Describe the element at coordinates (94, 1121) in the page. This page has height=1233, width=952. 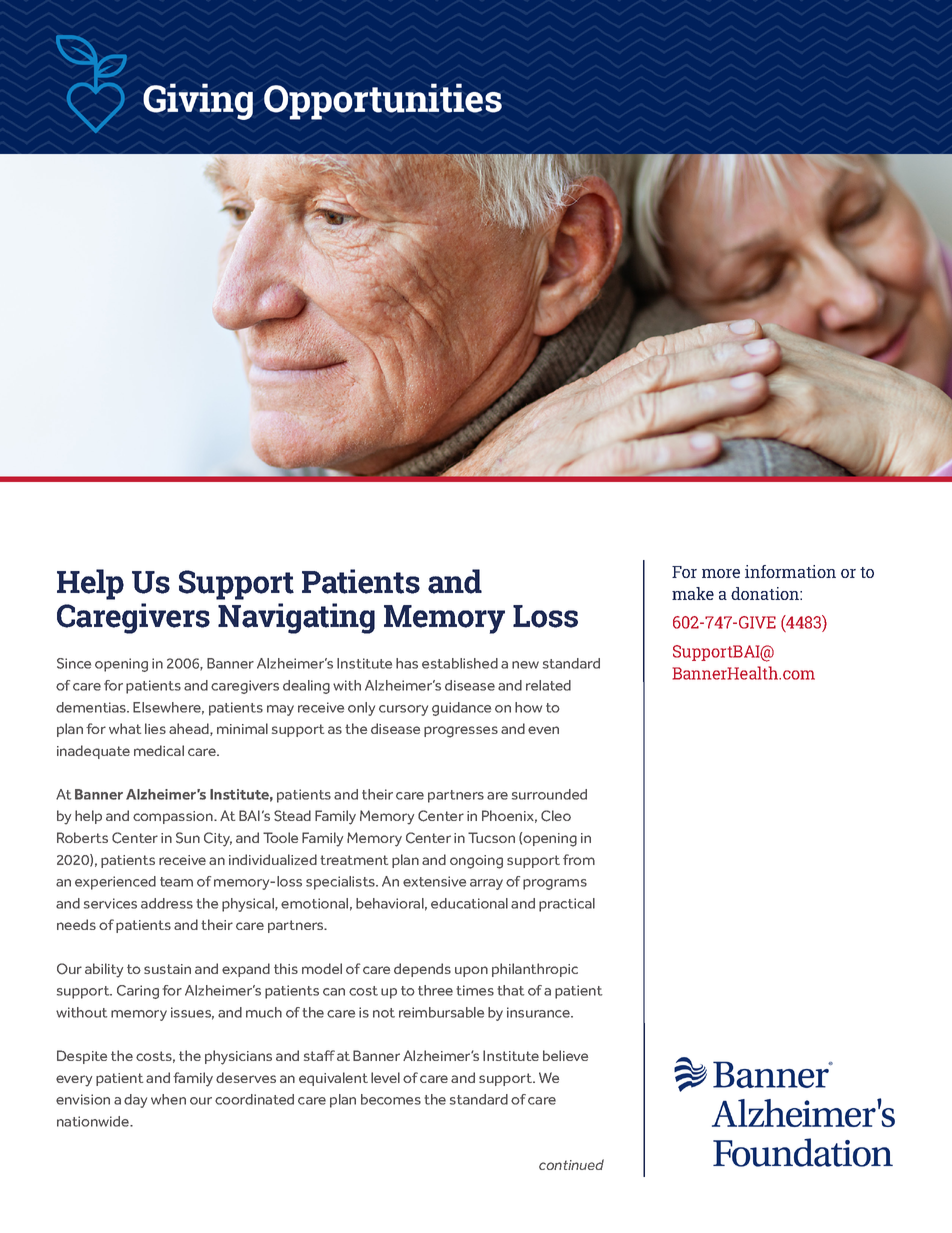
I see `nationwide` at that location.
